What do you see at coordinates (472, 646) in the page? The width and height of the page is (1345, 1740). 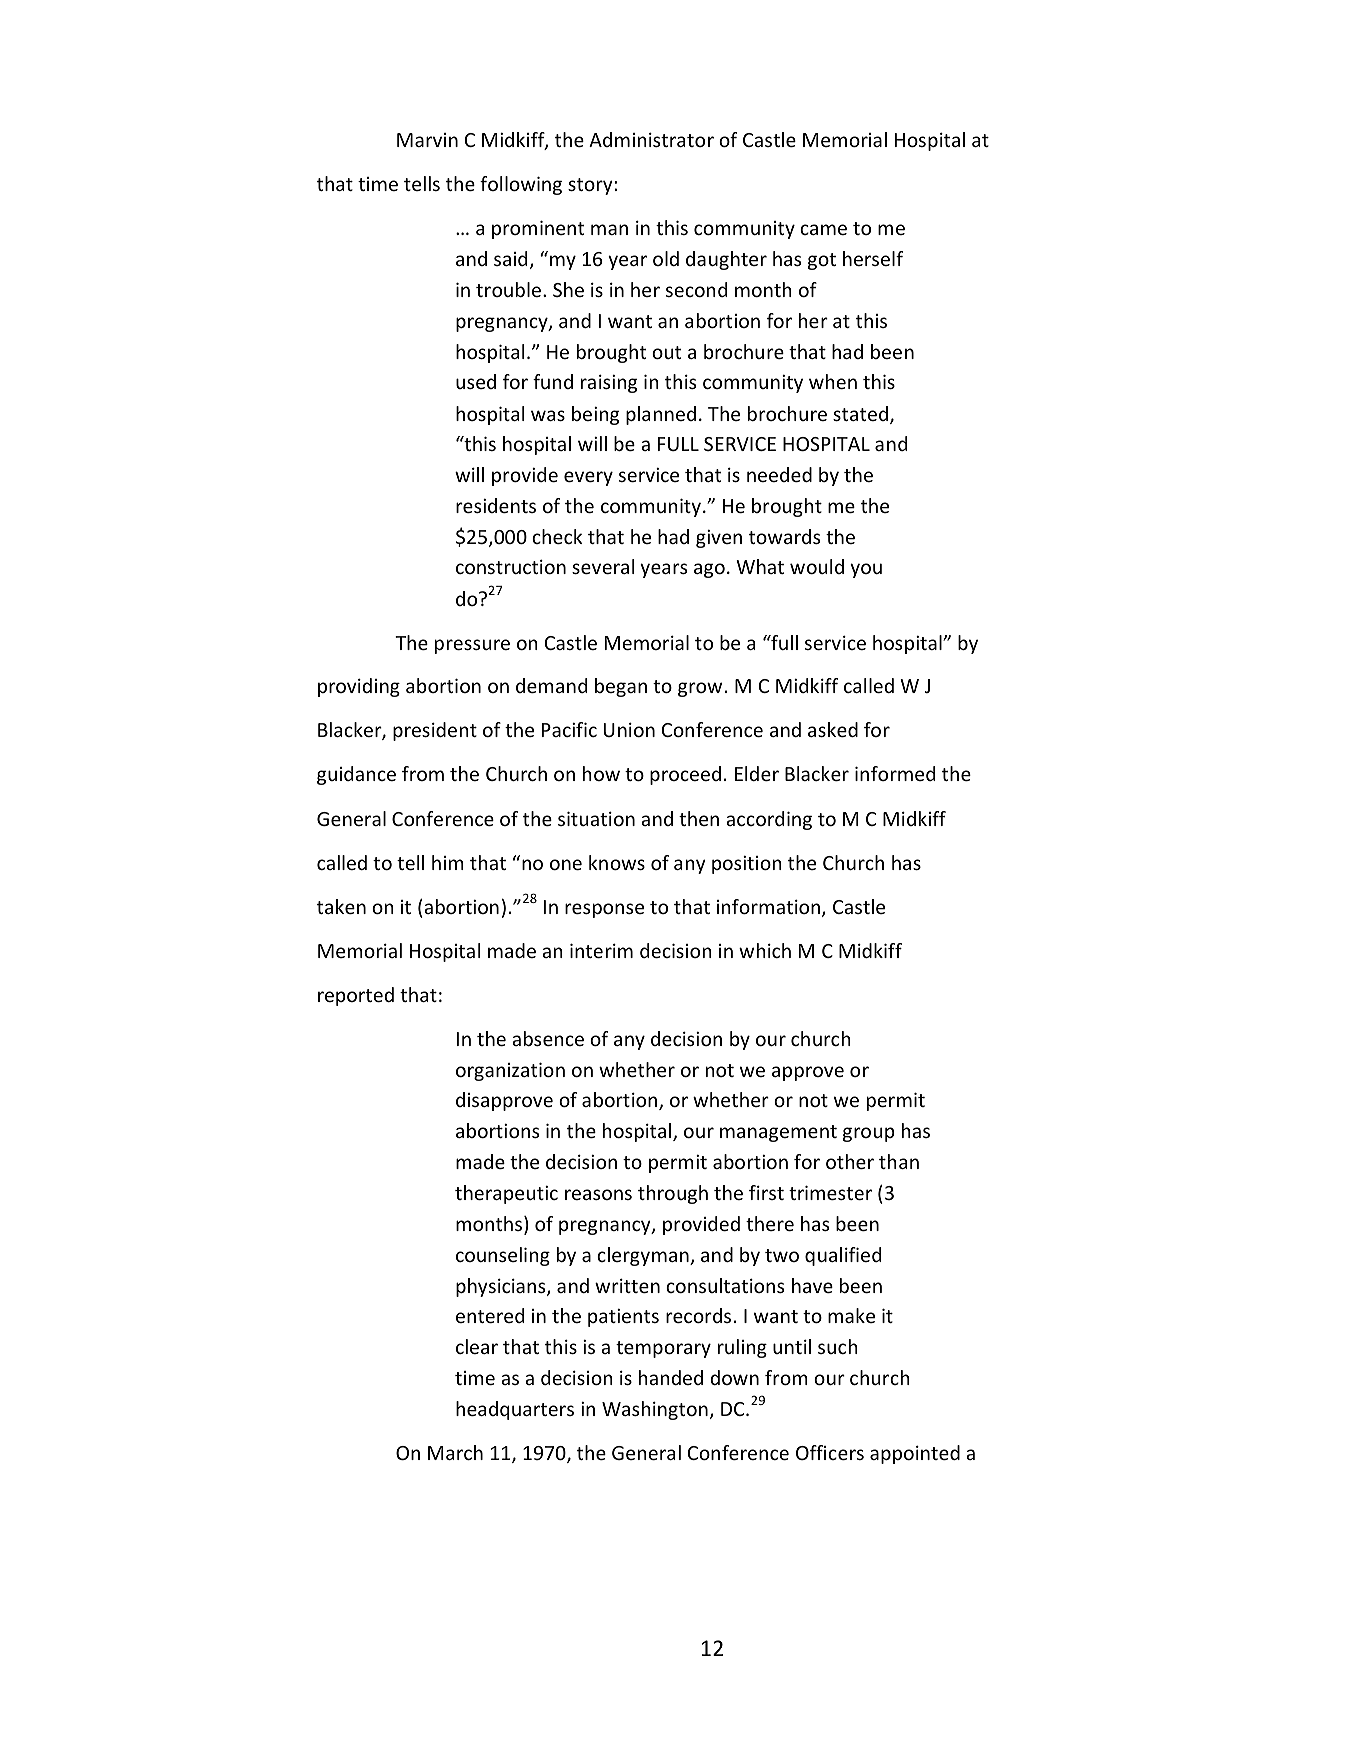 I see `pressure` at bounding box center [472, 646].
